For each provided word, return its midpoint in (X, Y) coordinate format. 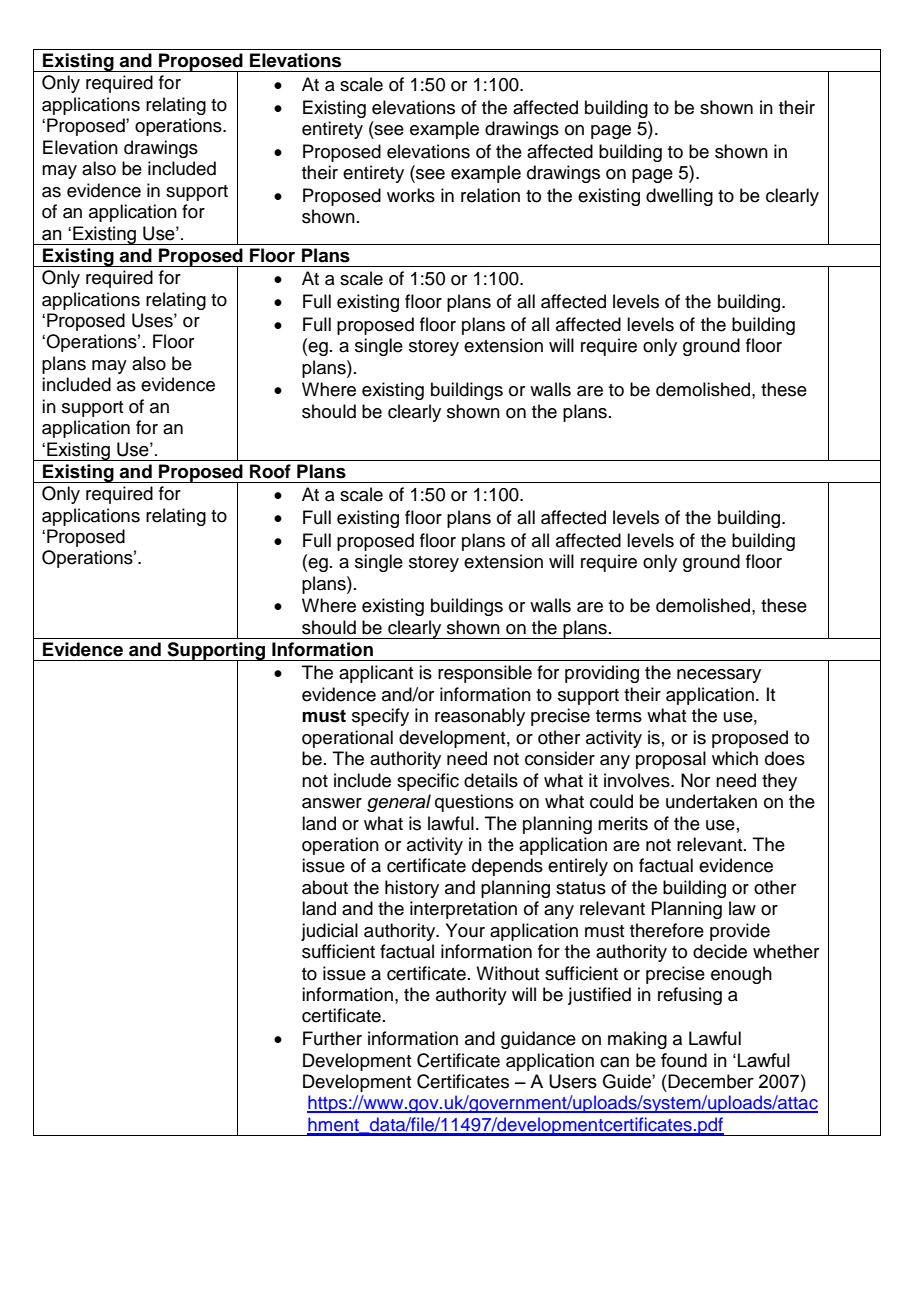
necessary (719, 676)
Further (332, 1038)
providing (602, 674)
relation (490, 195)
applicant (376, 674)
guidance (538, 1040)
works (411, 195)
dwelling (679, 197)
